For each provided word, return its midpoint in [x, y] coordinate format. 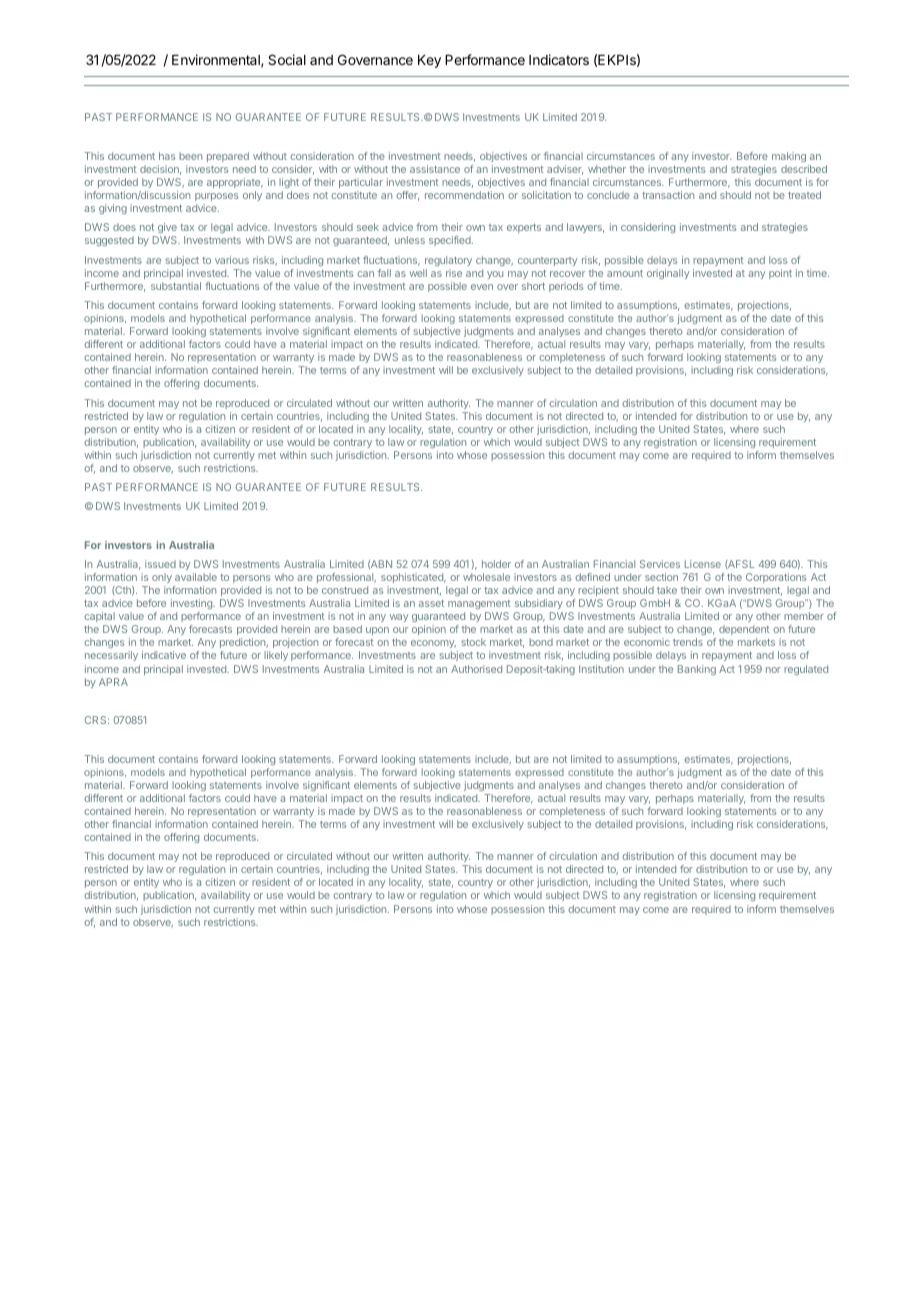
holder [496, 564]
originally [668, 274]
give [166, 230]
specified [451, 241]
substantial [176, 286]
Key [429, 61]
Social [287, 59]
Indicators [559, 59]
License [703, 564]
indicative [164, 655]
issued [160, 564]
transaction [668, 195]
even [482, 287]
